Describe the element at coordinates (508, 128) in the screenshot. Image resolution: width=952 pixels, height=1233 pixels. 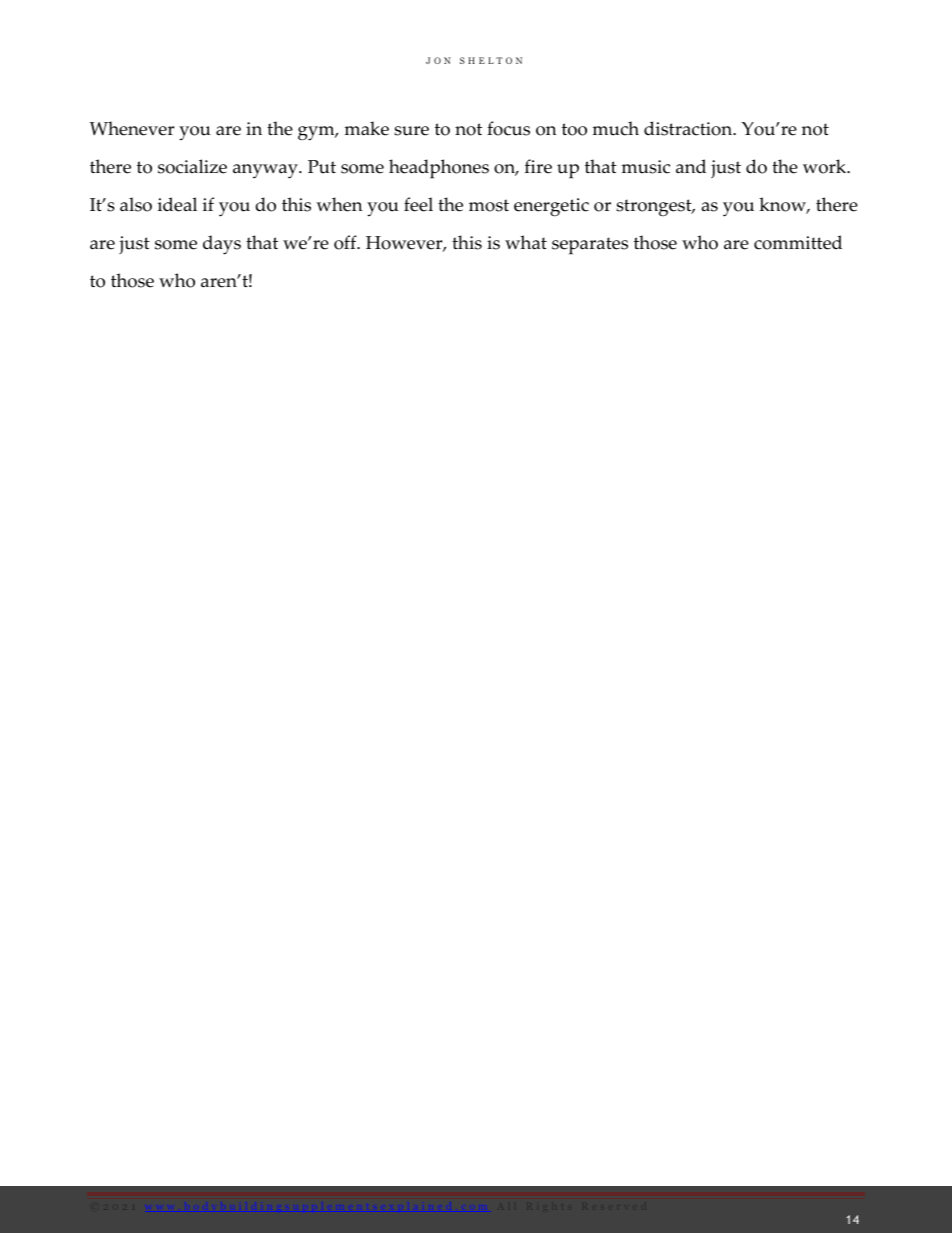
I see `focus` at that location.
